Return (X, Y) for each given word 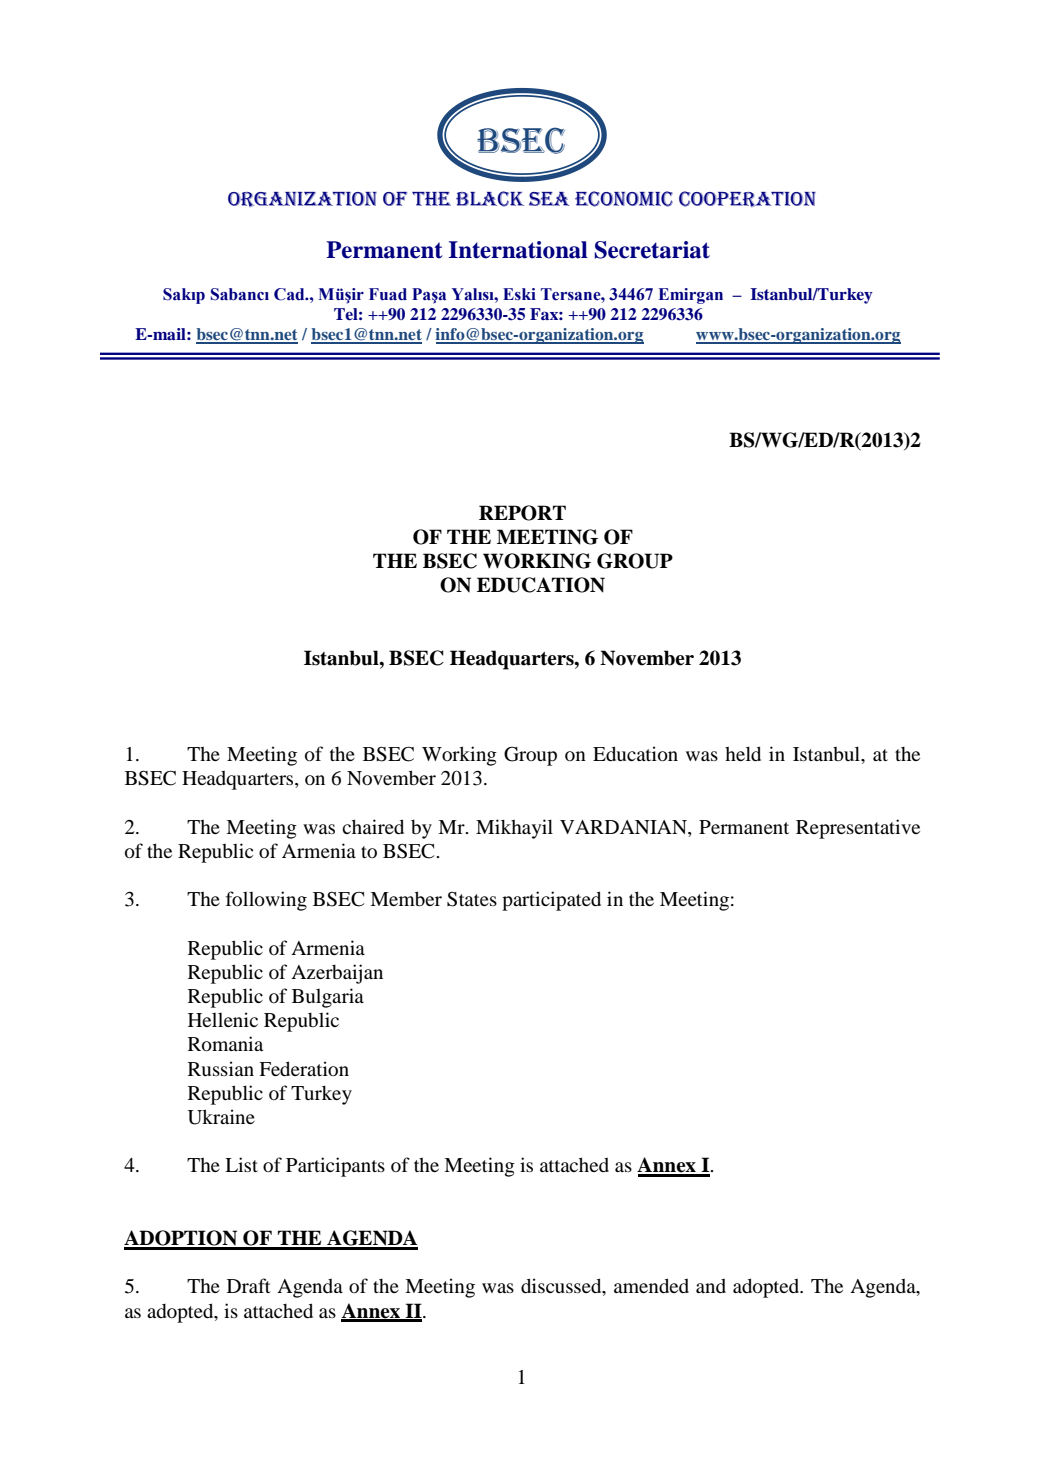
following (266, 901)
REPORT (522, 513)
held (743, 753)
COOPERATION (747, 199)
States (472, 899)
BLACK (490, 199)
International (518, 250)
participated (551, 901)
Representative (858, 829)
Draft (249, 1285)
